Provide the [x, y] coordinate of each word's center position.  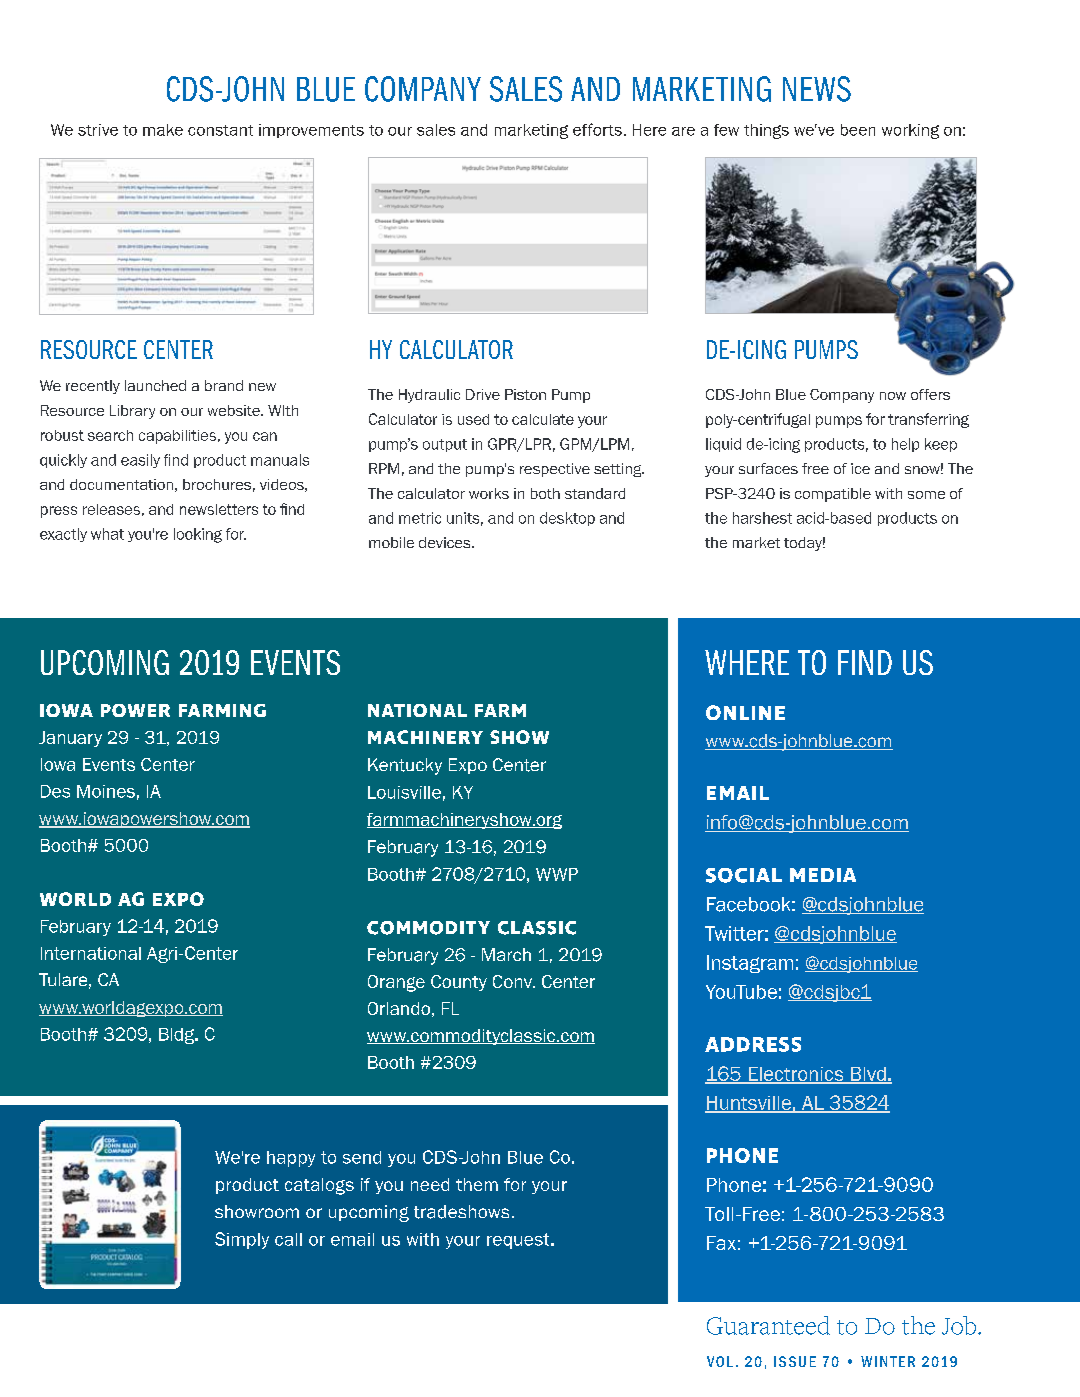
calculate [543, 419]
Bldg [177, 1036]
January [70, 739]
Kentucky [405, 766]
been [858, 130]
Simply [242, 1240]
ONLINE [745, 712]
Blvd [868, 1075]
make [163, 130]
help [905, 445]
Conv [513, 981]
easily [140, 461]
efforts [597, 129]
